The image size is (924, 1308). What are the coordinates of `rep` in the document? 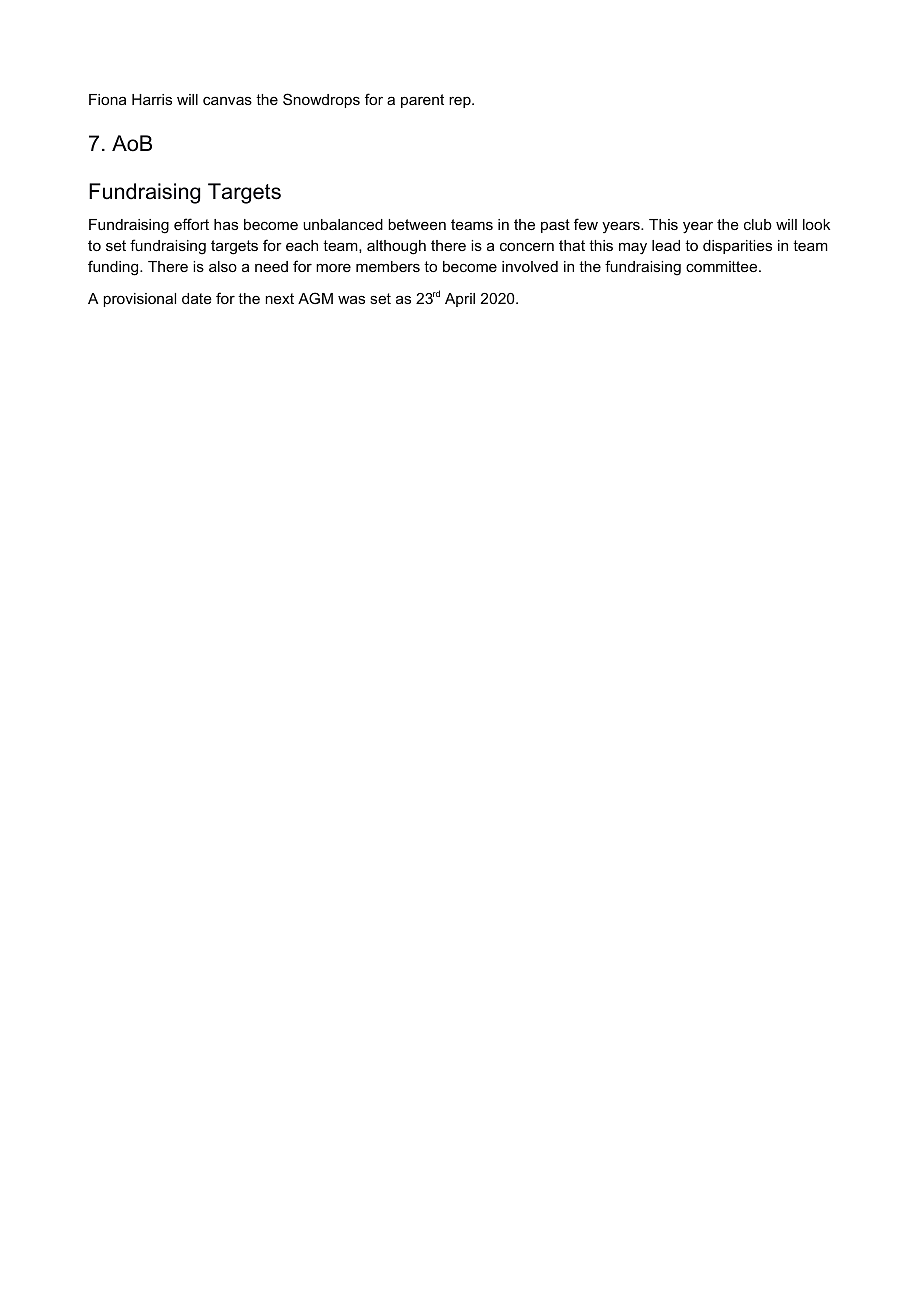 It's located at (461, 102).
